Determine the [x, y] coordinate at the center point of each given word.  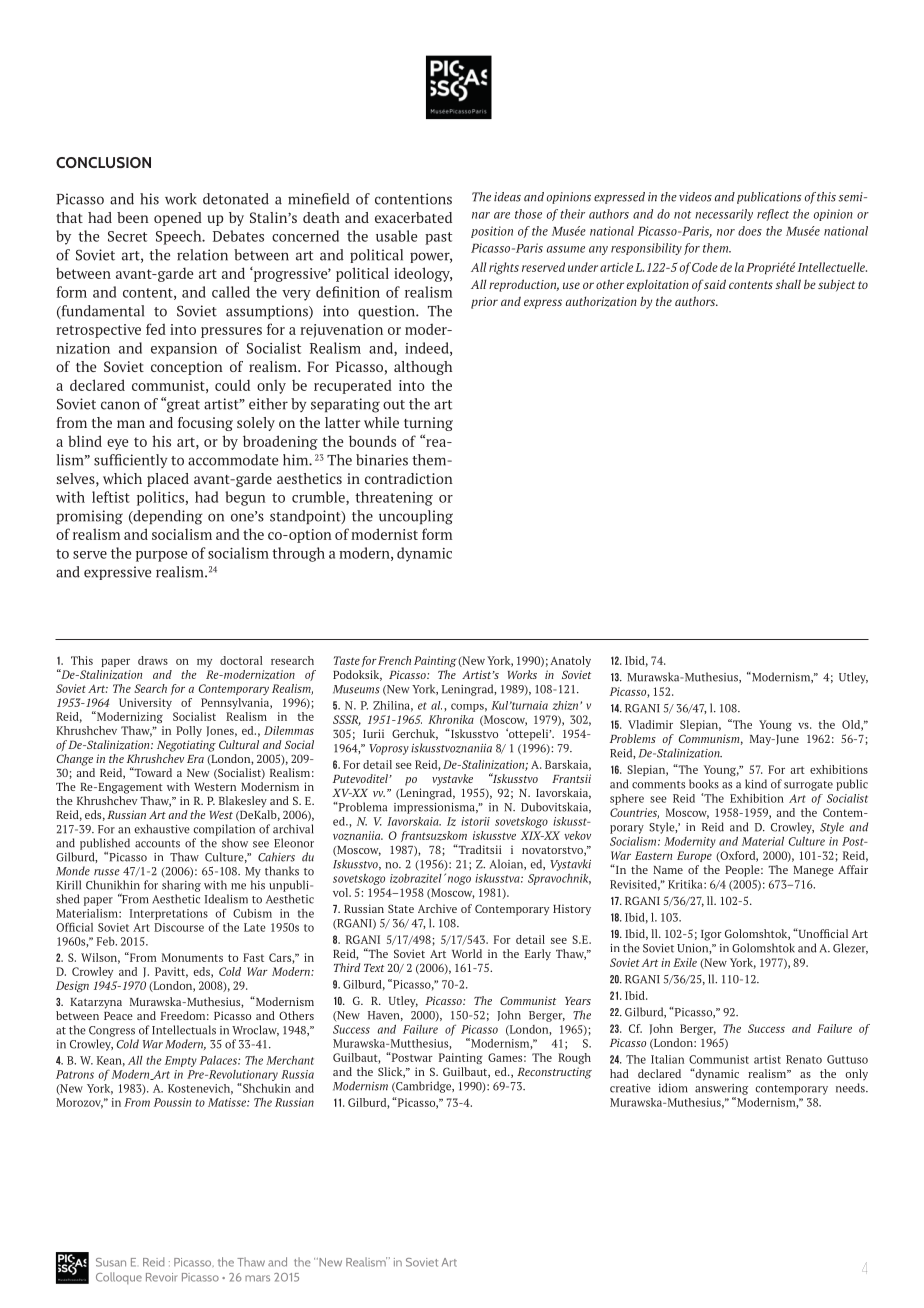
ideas [507, 197]
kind [756, 784]
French [394, 660]
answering [721, 1089]
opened [178, 219]
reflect [773, 215]
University [145, 703]
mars [257, 1278]
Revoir [162, 1277]
